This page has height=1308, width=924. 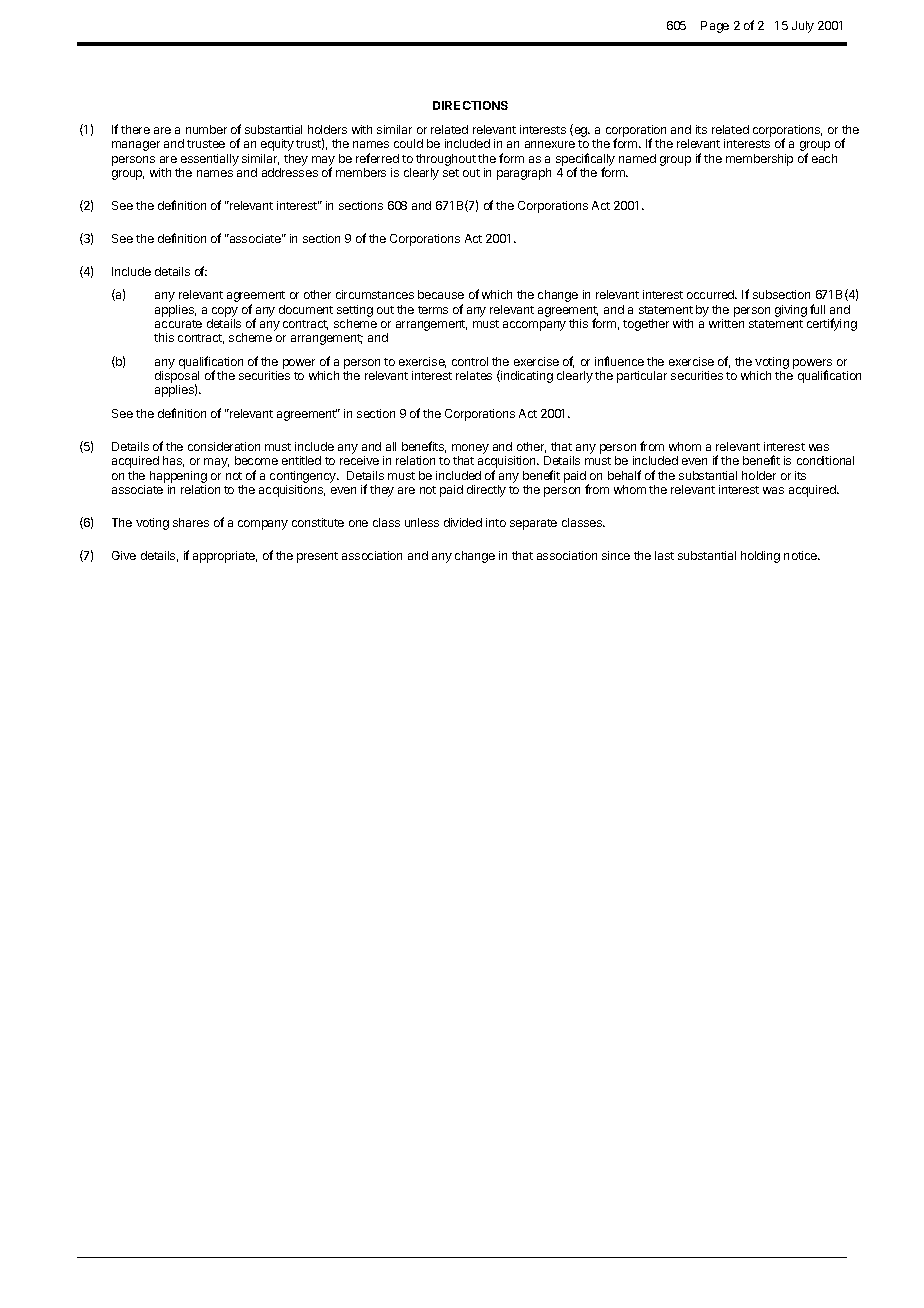 What do you see at coordinates (463, 522) in the page?
I see `divided` at bounding box center [463, 522].
